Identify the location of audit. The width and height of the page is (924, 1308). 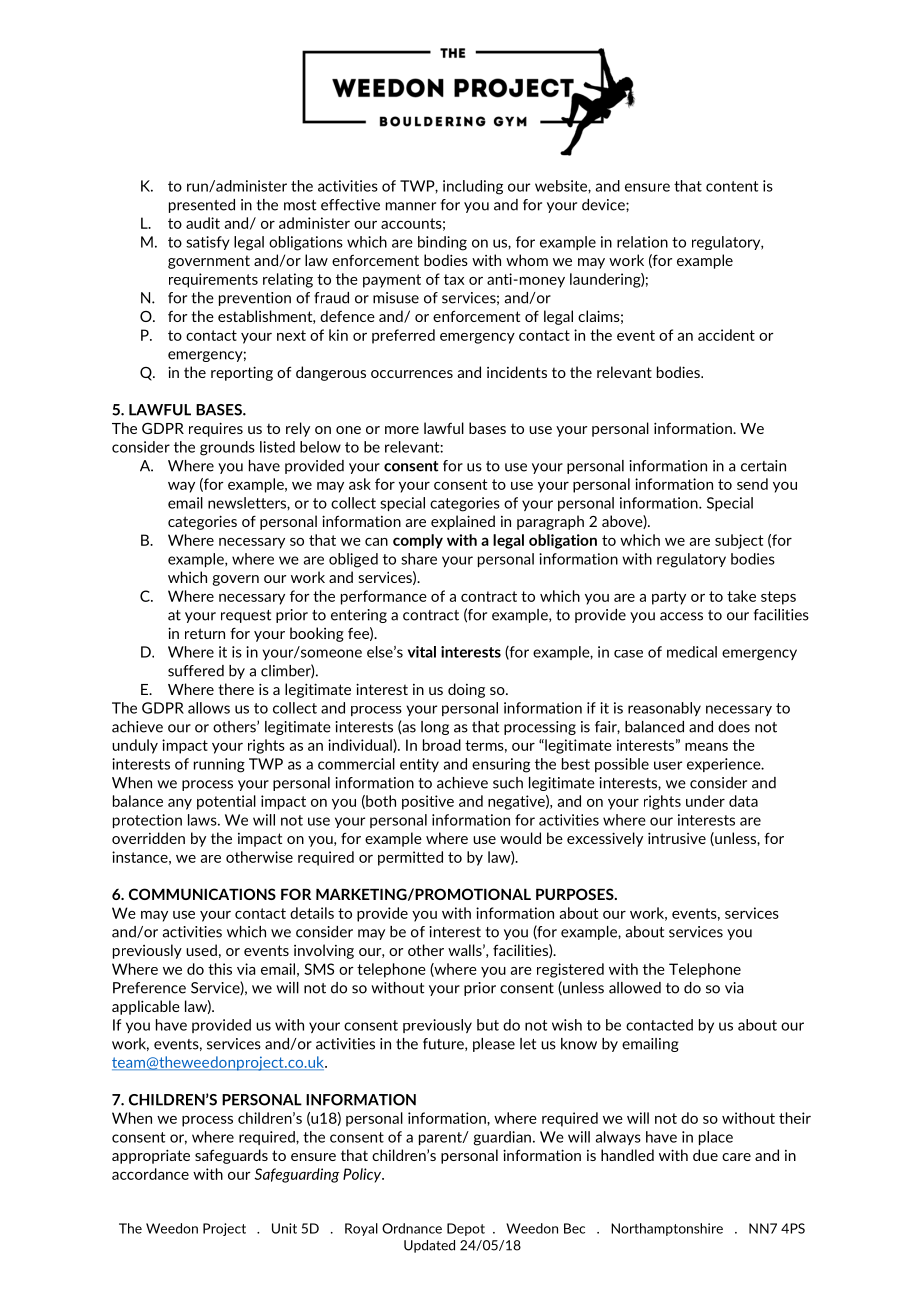
(203, 223).
